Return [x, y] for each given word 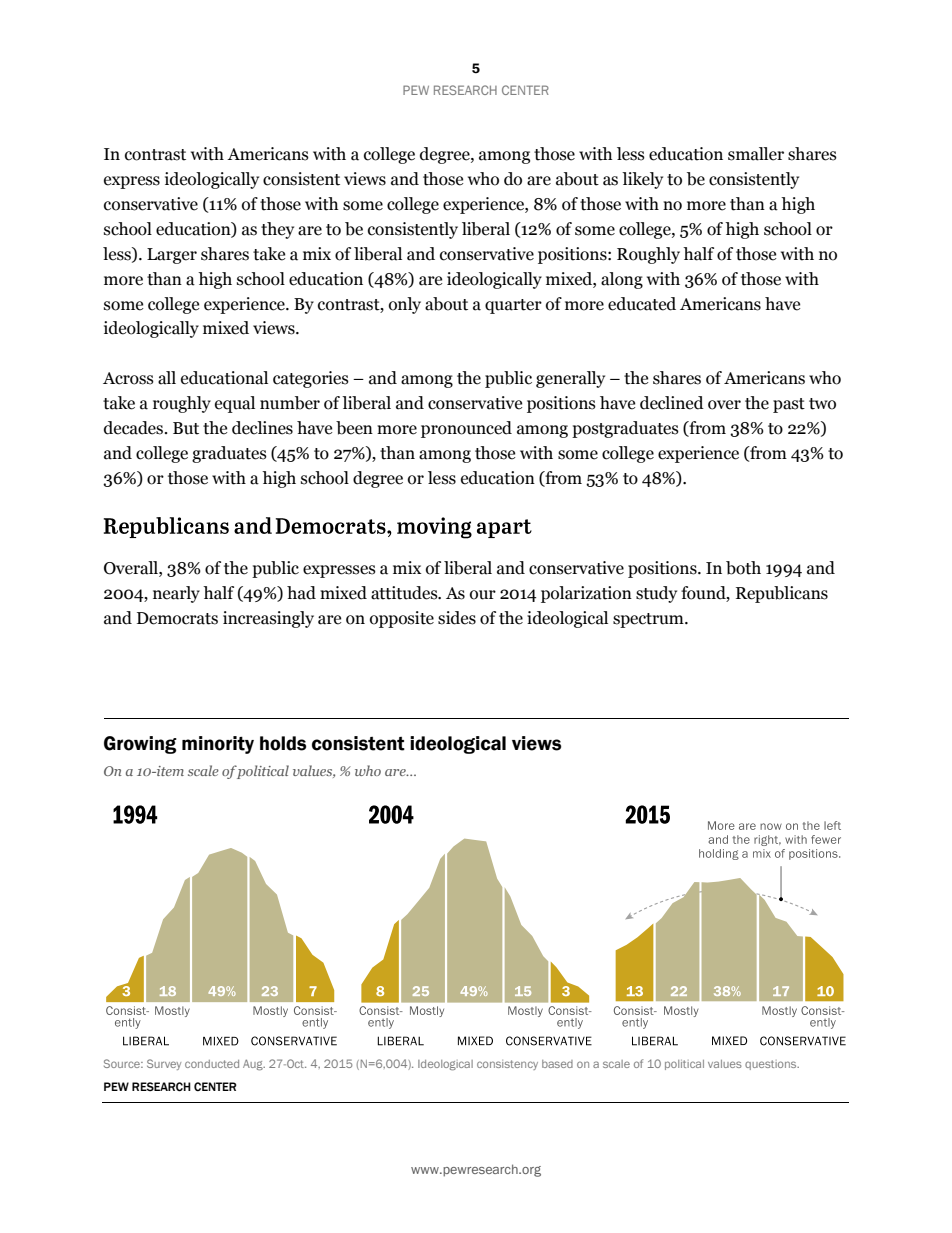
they [277, 230]
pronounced [466, 429]
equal [235, 404]
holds [283, 743]
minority [218, 745]
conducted [212, 1064]
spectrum [649, 620]
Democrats [177, 618]
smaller [756, 154]
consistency [507, 1065]
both [743, 568]
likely [642, 180]
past [789, 405]
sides [457, 618]
